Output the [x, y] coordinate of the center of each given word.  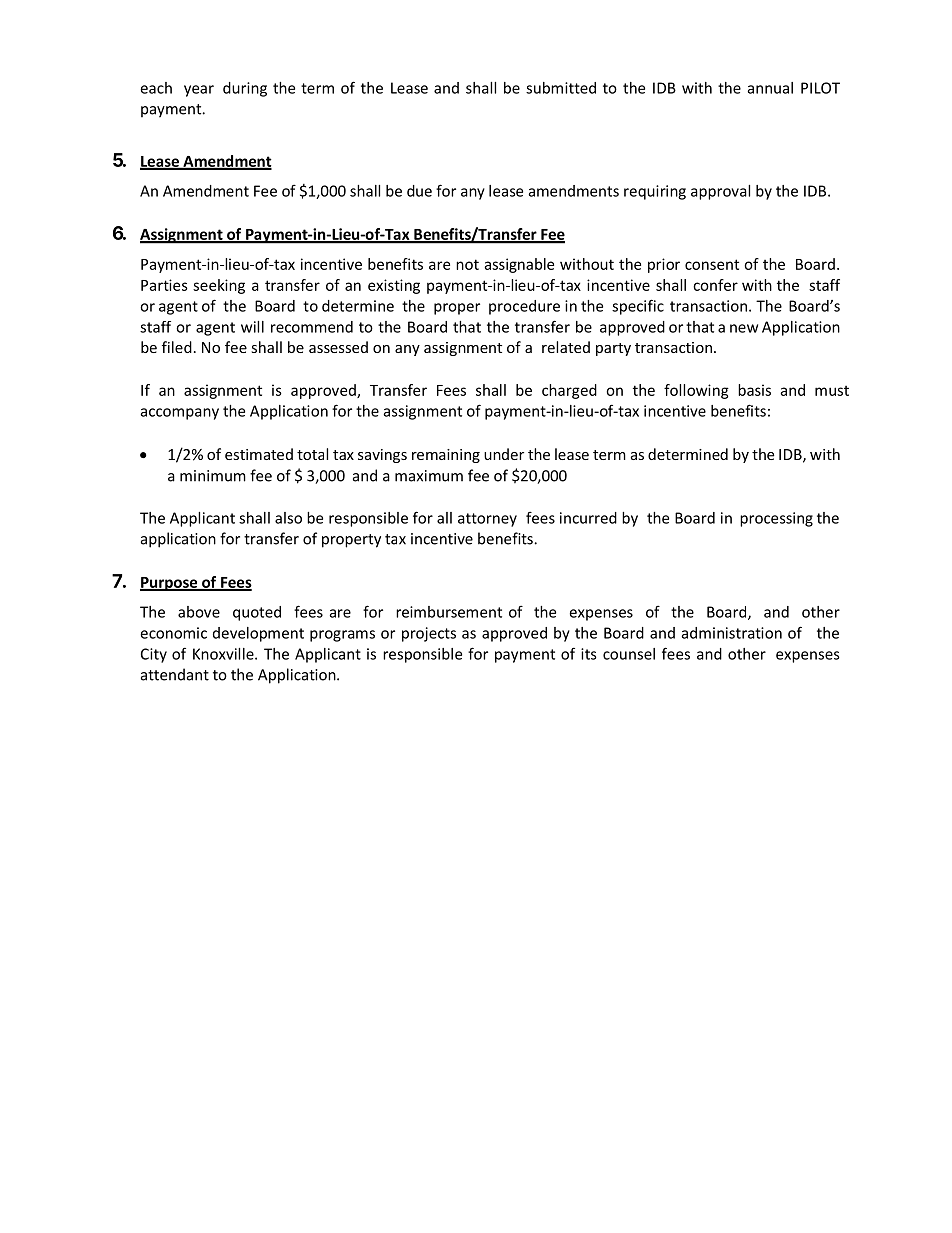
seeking [219, 286]
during [245, 89]
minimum [213, 476]
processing [776, 519]
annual [770, 88]
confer [715, 285]
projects [429, 634]
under [504, 454]
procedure [524, 307]
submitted [561, 88]
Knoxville [224, 654]
